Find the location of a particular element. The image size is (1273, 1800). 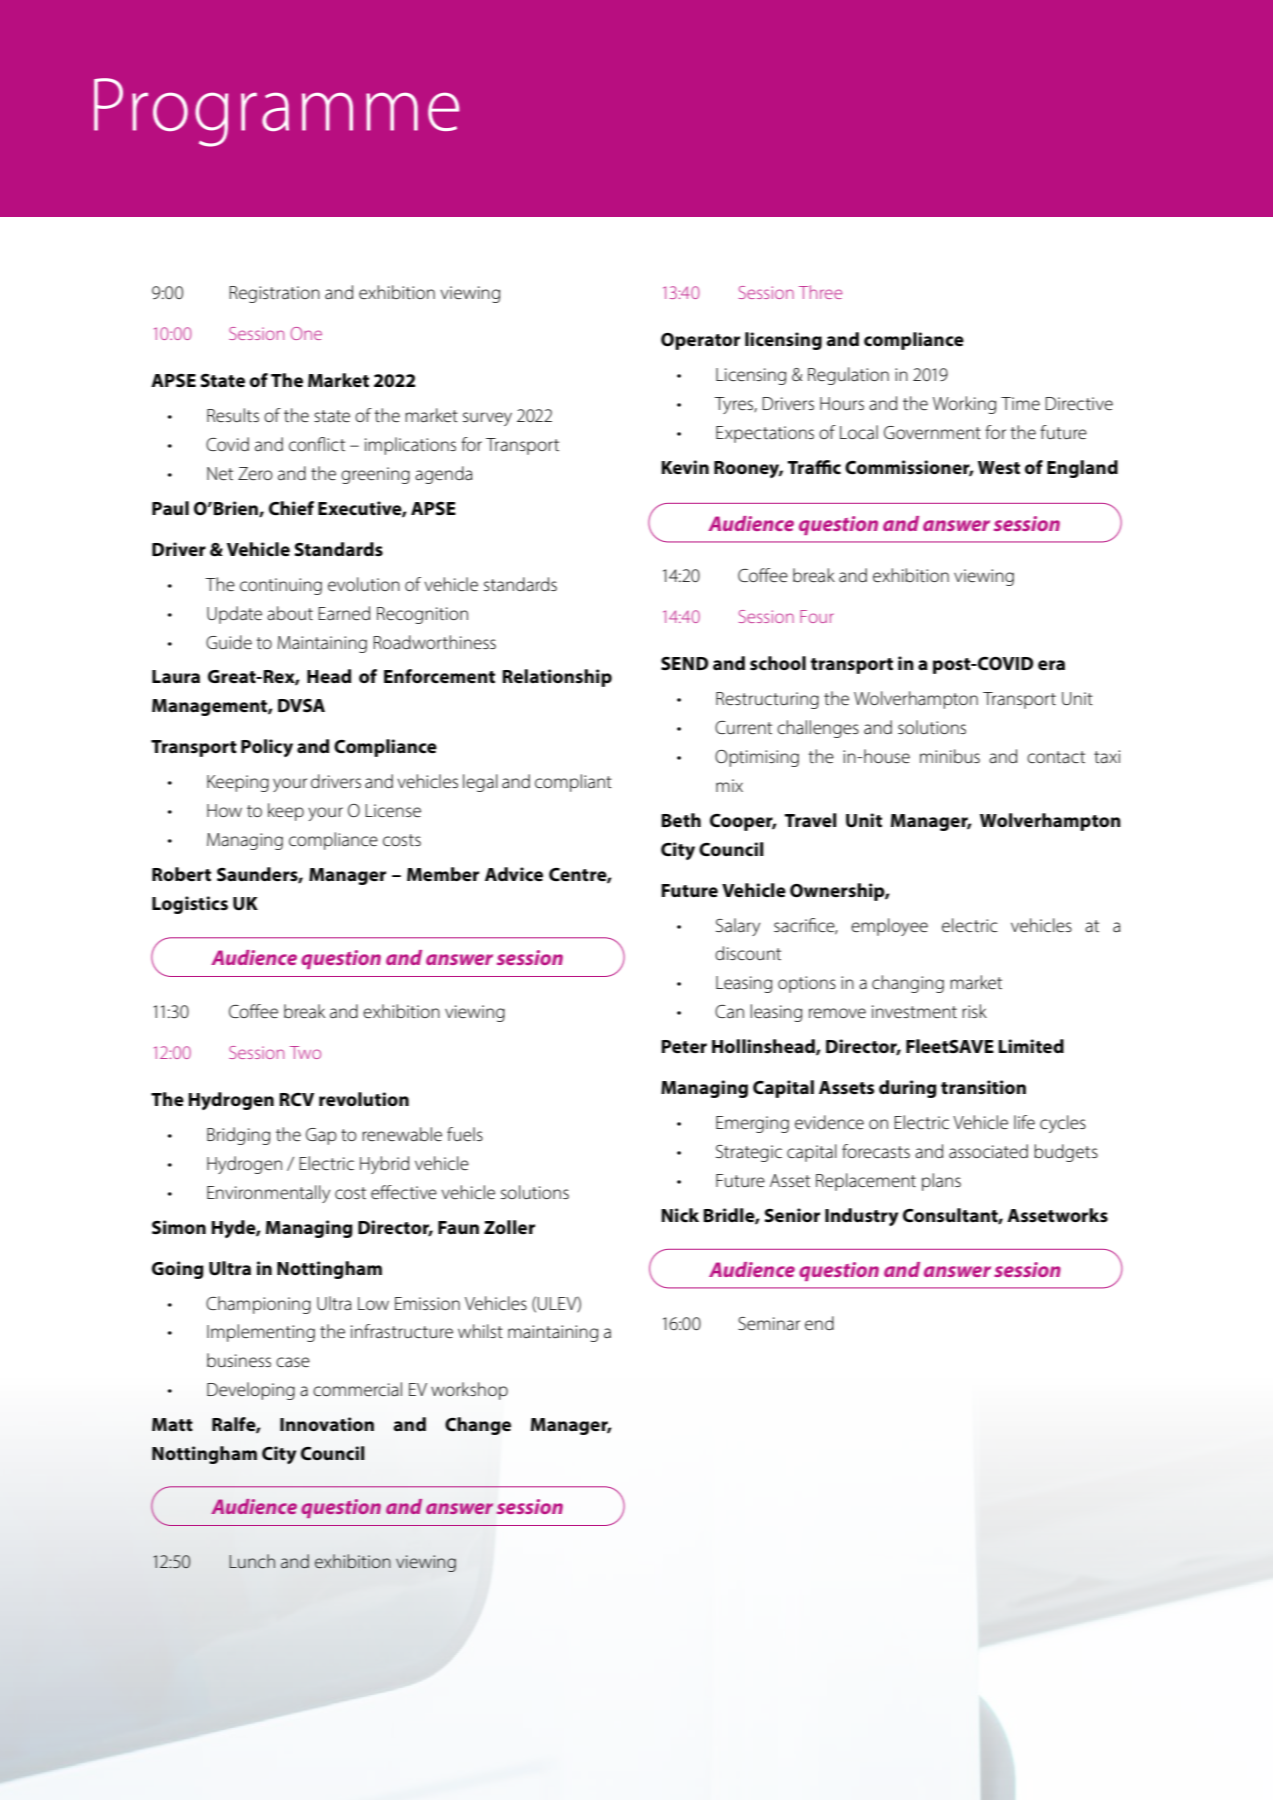

Kevin is located at coordinates (685, 467).
